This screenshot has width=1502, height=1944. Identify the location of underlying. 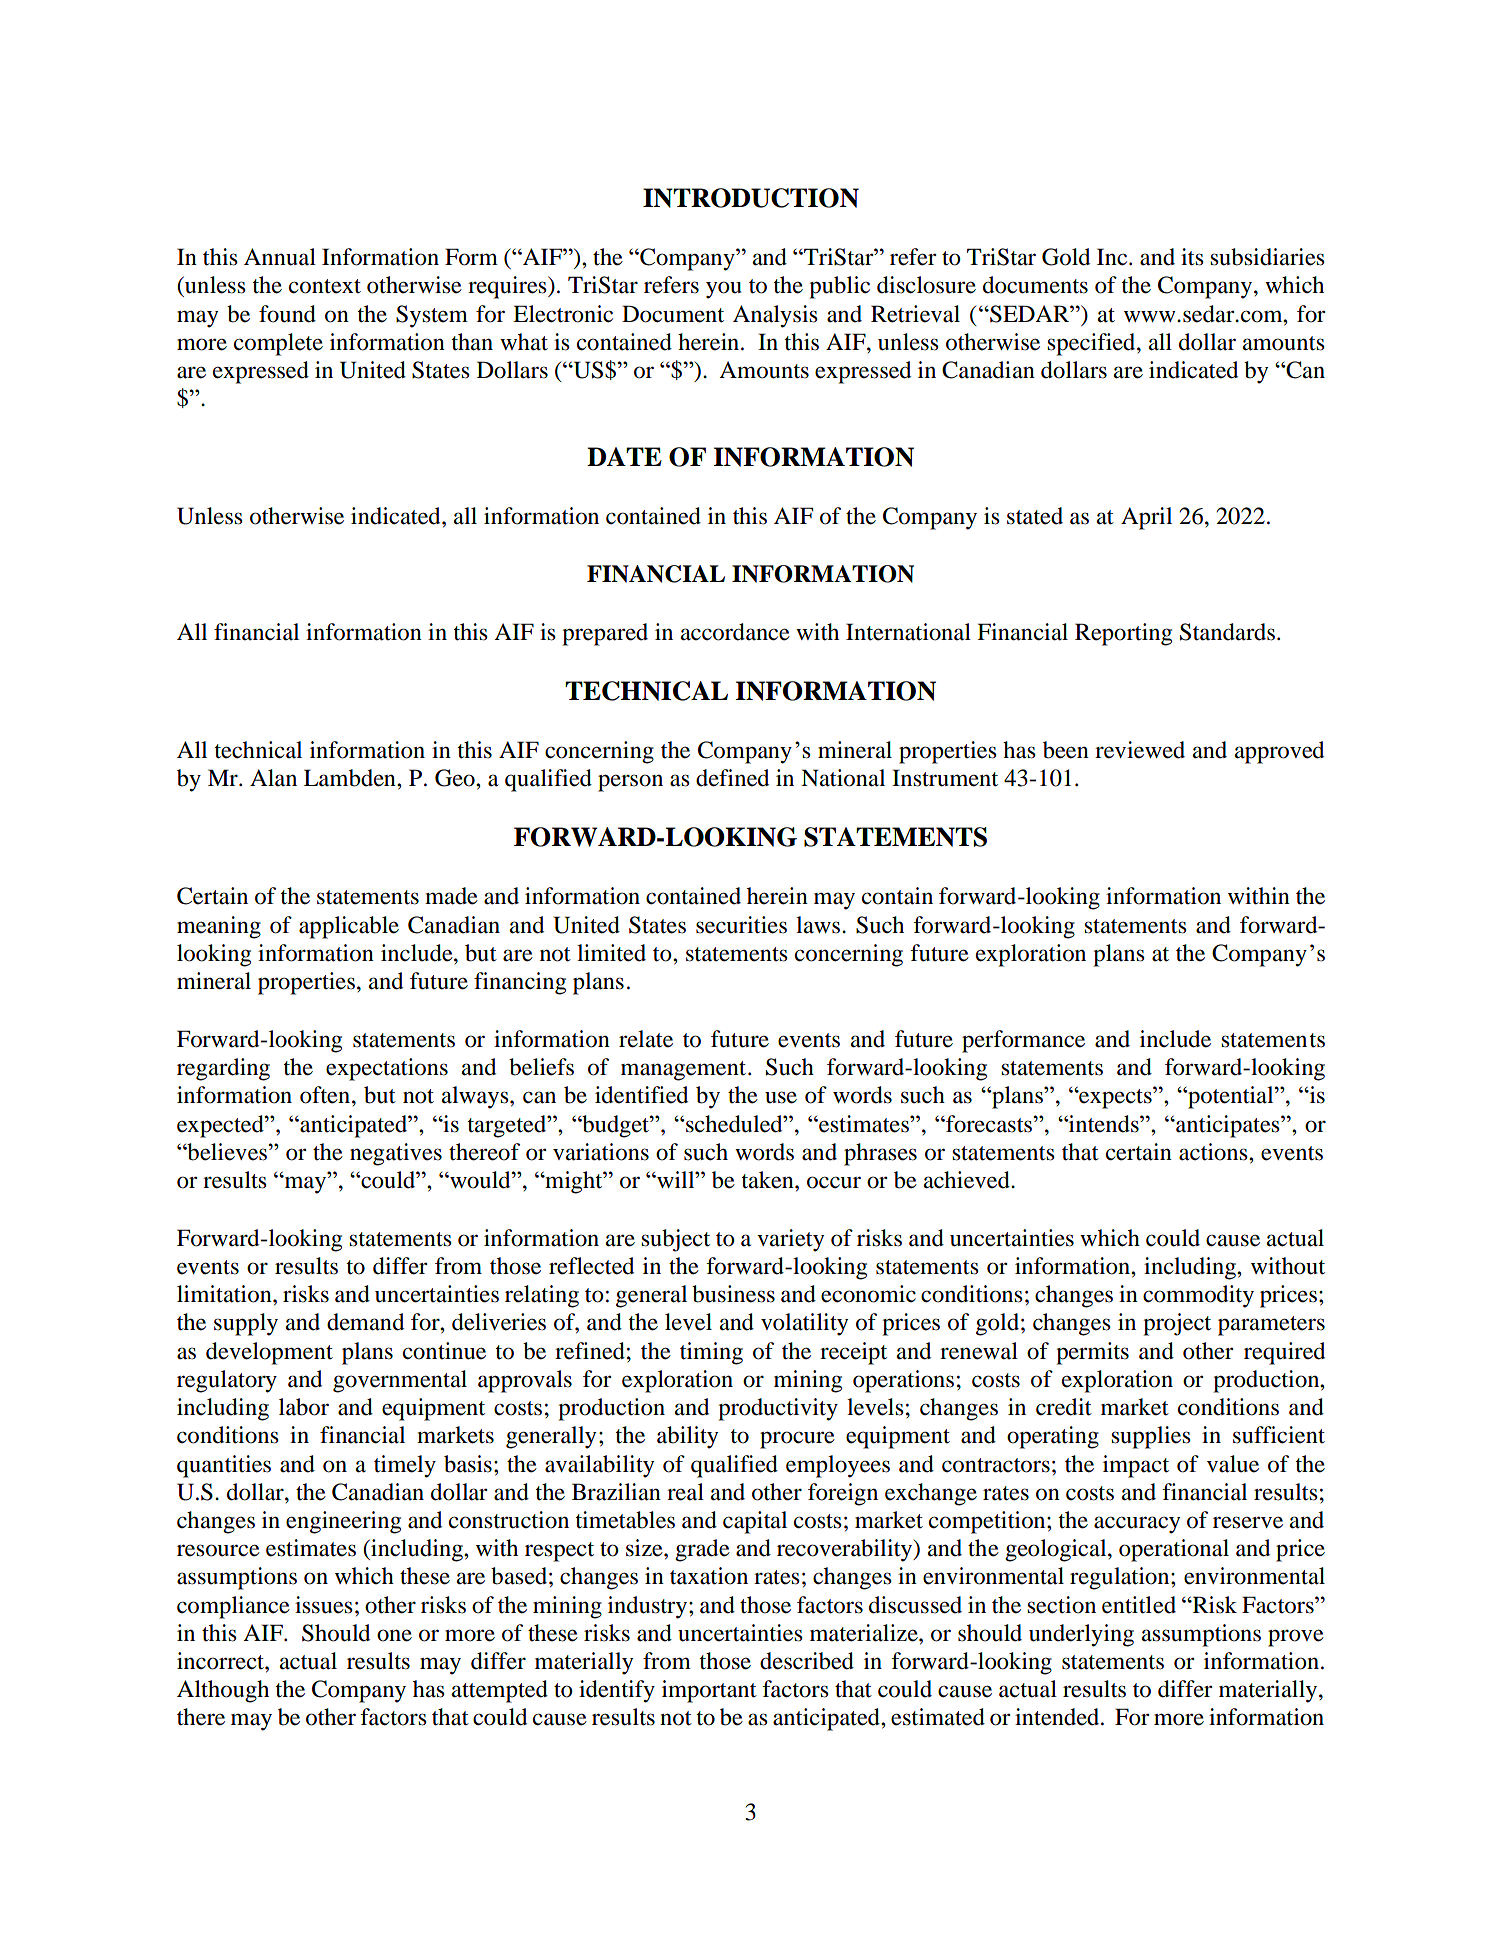
(1081, 1635).
